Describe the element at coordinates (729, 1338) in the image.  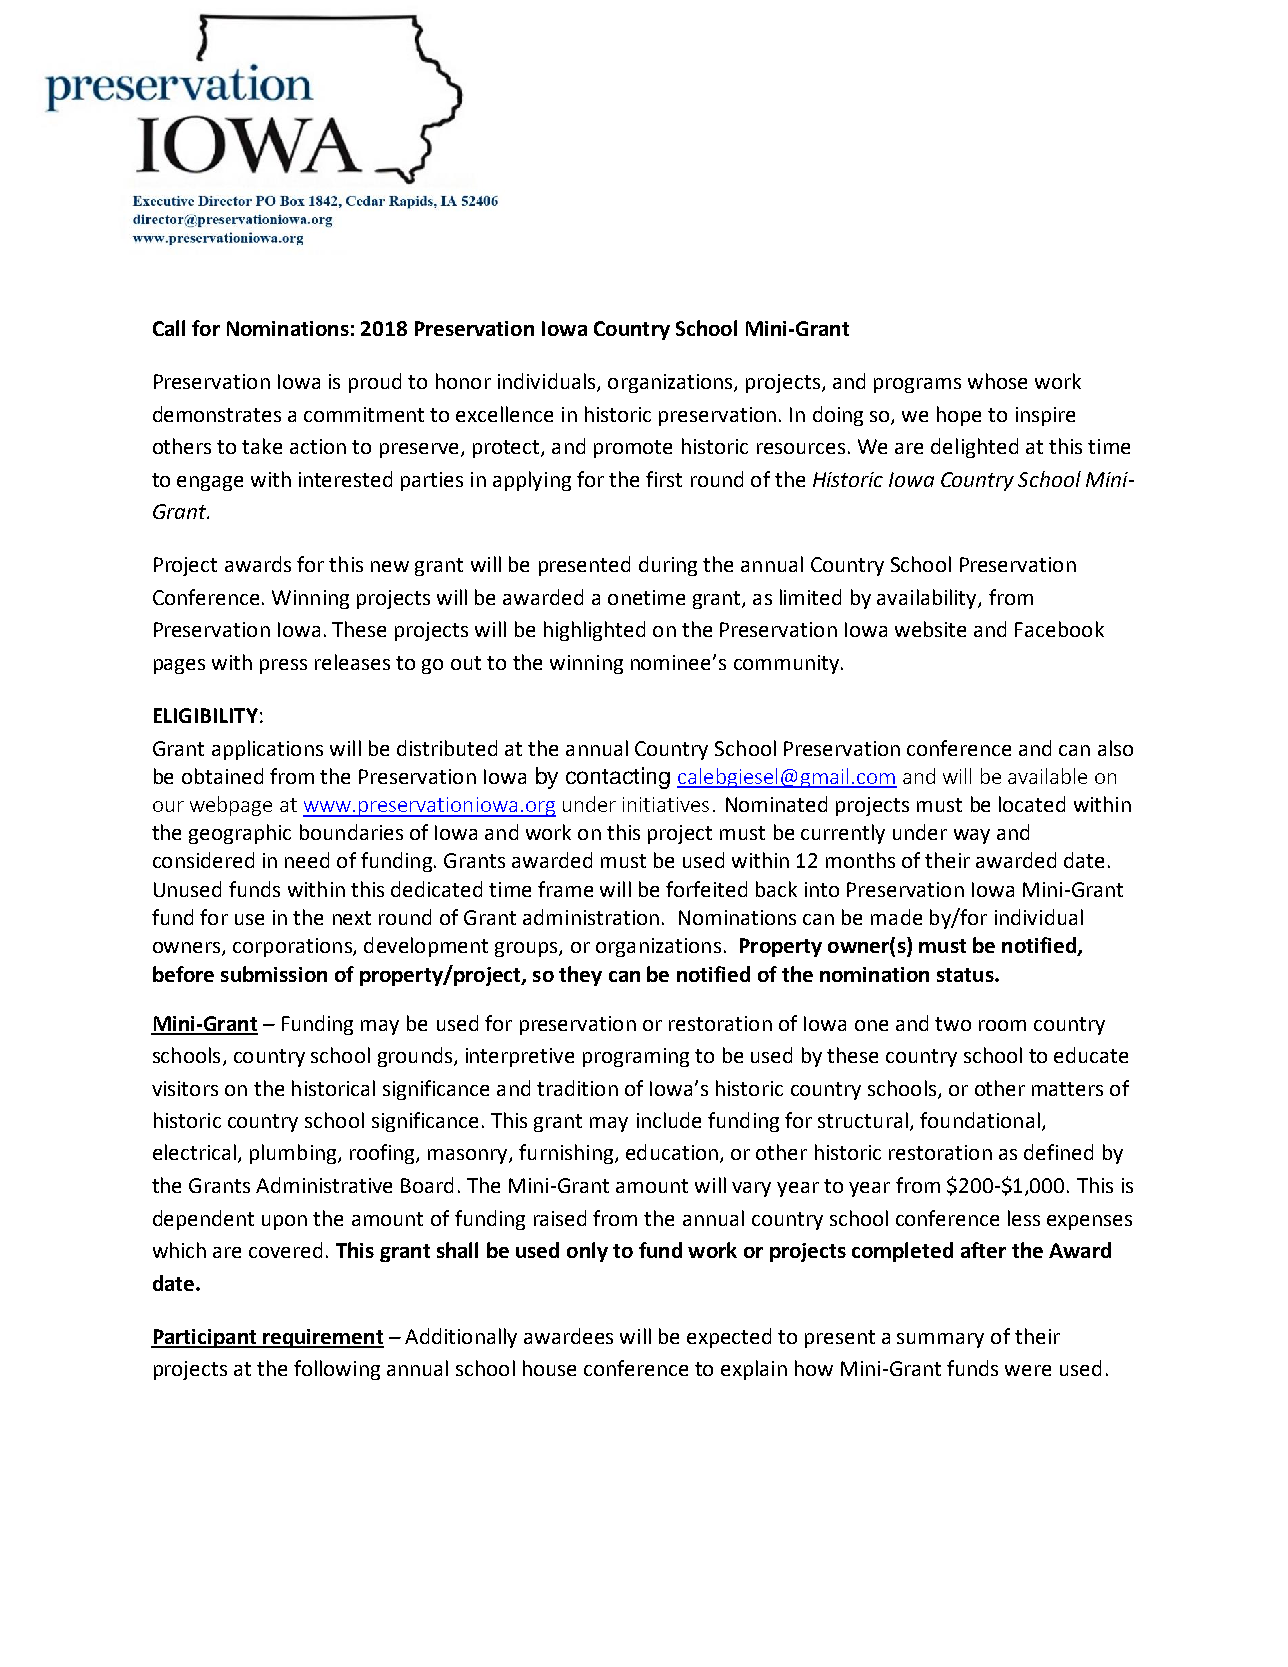
I see `expected` at that location.
